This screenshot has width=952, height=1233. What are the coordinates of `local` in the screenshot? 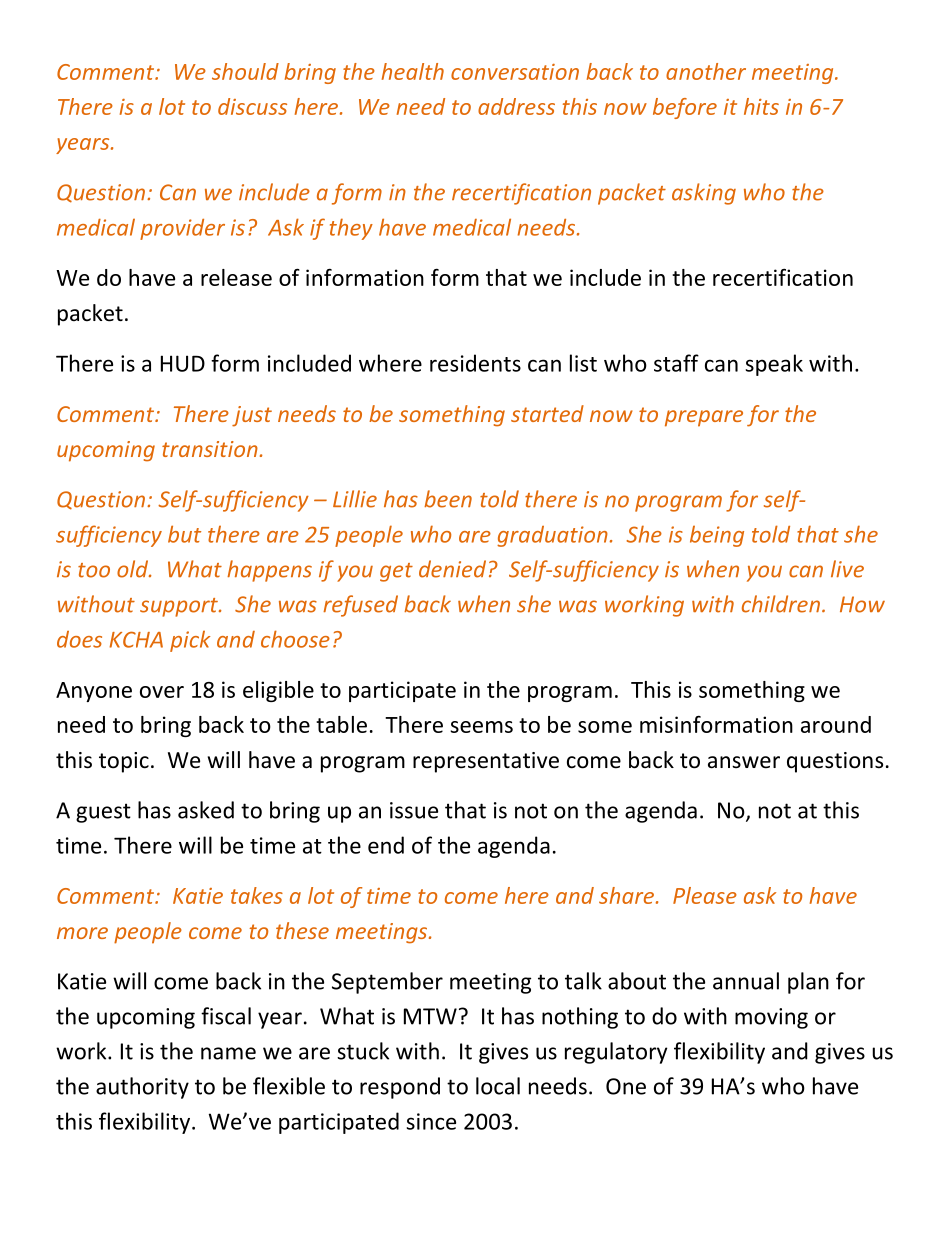 It's located at (498, 1086).
